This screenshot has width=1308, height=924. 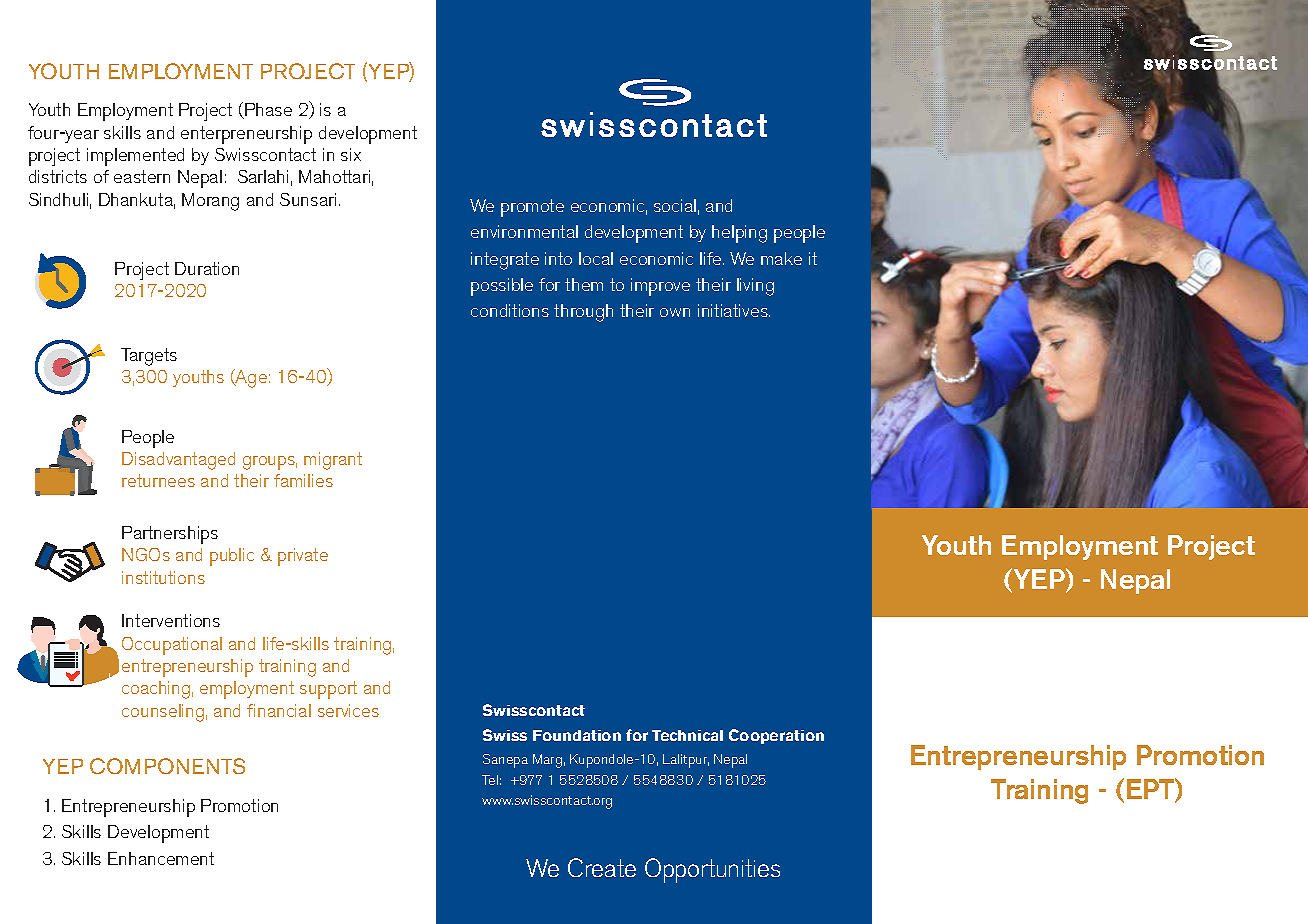 What do you see at coordinates (135, 157) in the screenshot?
I see `implemented` at bounding box center [135, 157].
